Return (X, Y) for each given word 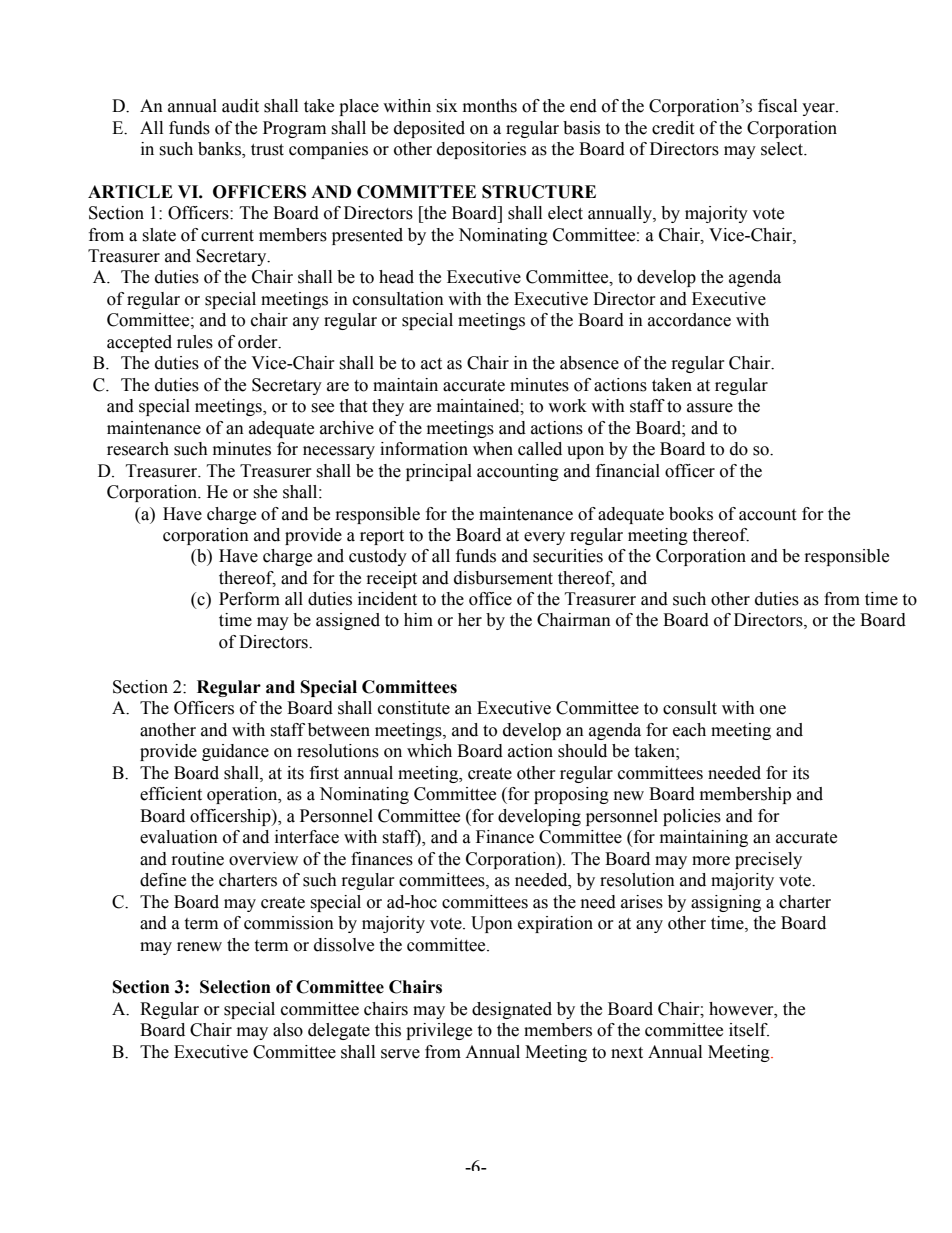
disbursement (503, 578)
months (490, 106)
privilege (439, 1031)
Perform (249, 599)
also (288, 1030)
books (691, 514)
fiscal (777, 106)
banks (220, 150)
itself (749, 1030)
